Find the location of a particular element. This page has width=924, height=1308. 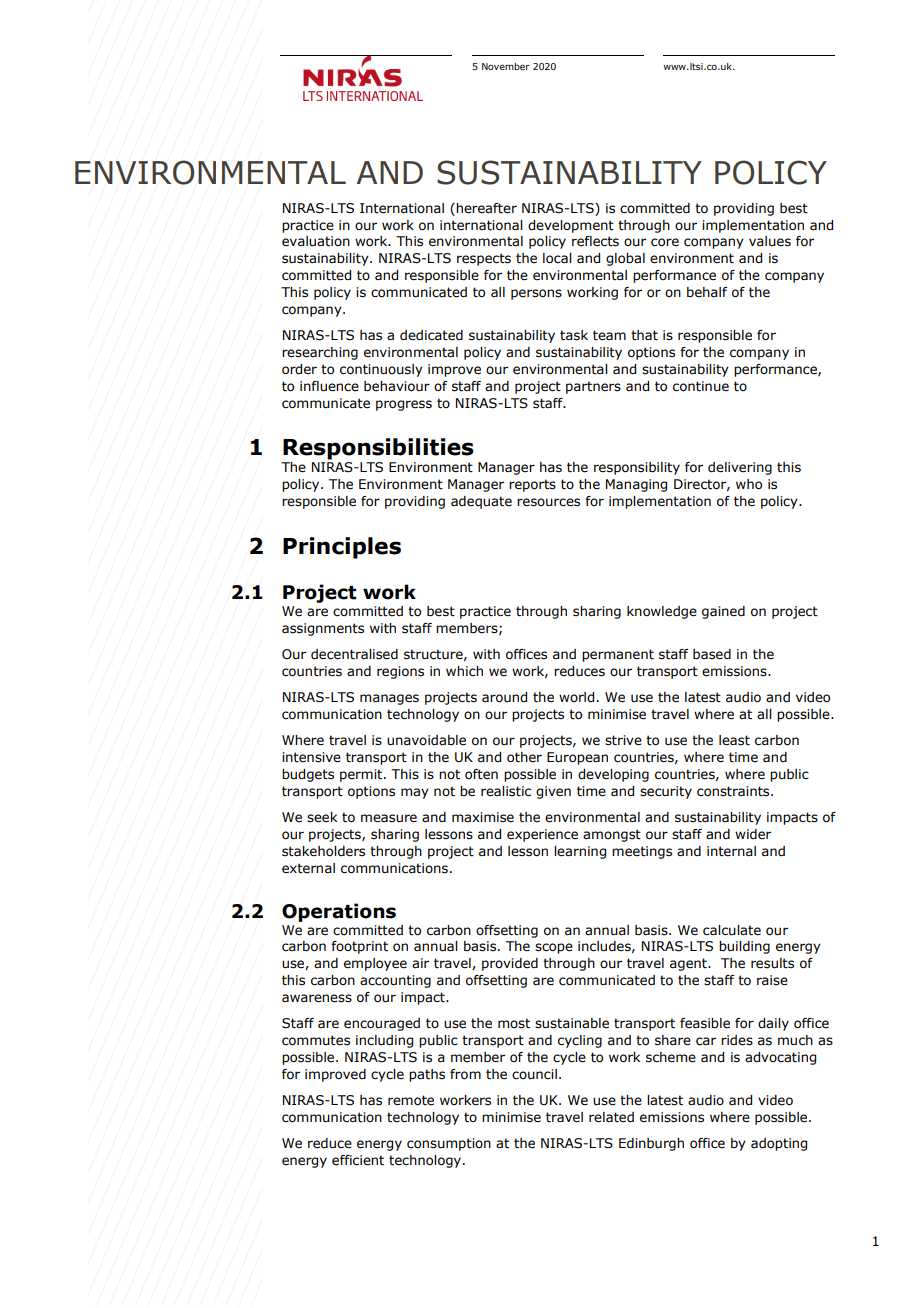

gained is located at coordinates (723, 612).
